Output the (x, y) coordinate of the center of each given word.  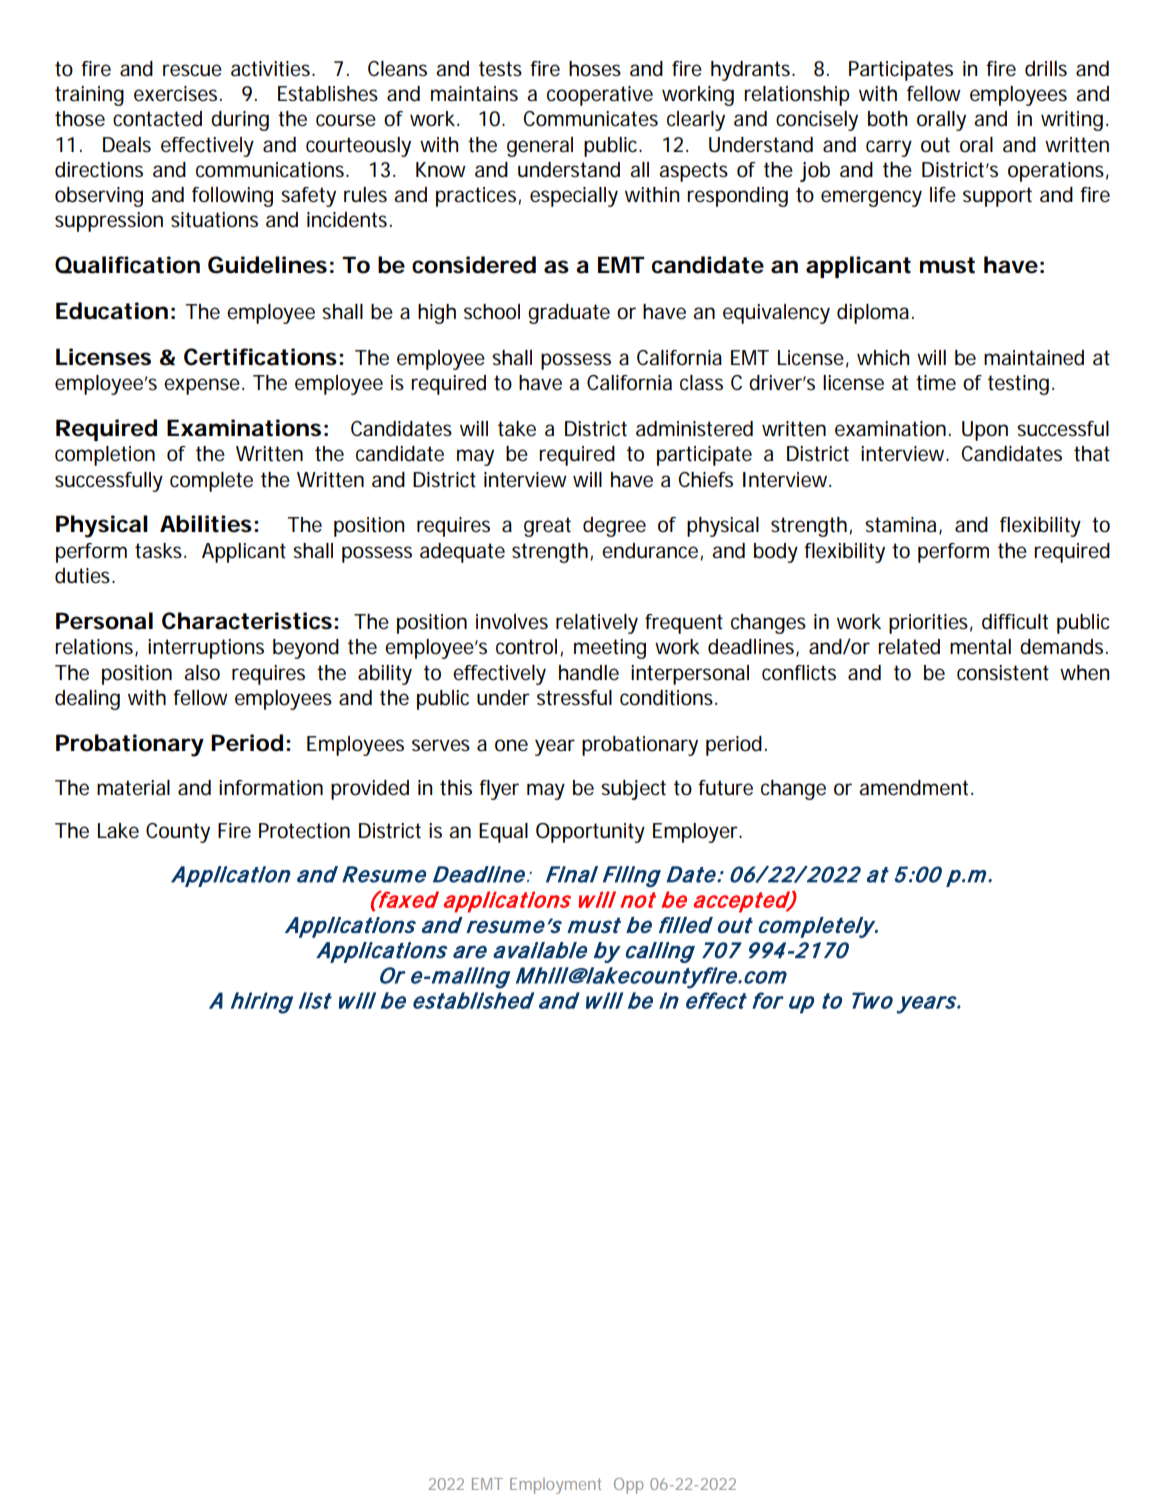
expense (202, 386)
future (725, 788)
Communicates (590, 119)
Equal (503, 833)
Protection (304, 831)
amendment (915, 788)
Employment (556, 1486)
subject (633, 790)
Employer (697, 833)
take (517, 429)
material (133, 788)
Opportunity (590, 833)
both (887, 119)
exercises (177, 94)
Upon (985, 431)
